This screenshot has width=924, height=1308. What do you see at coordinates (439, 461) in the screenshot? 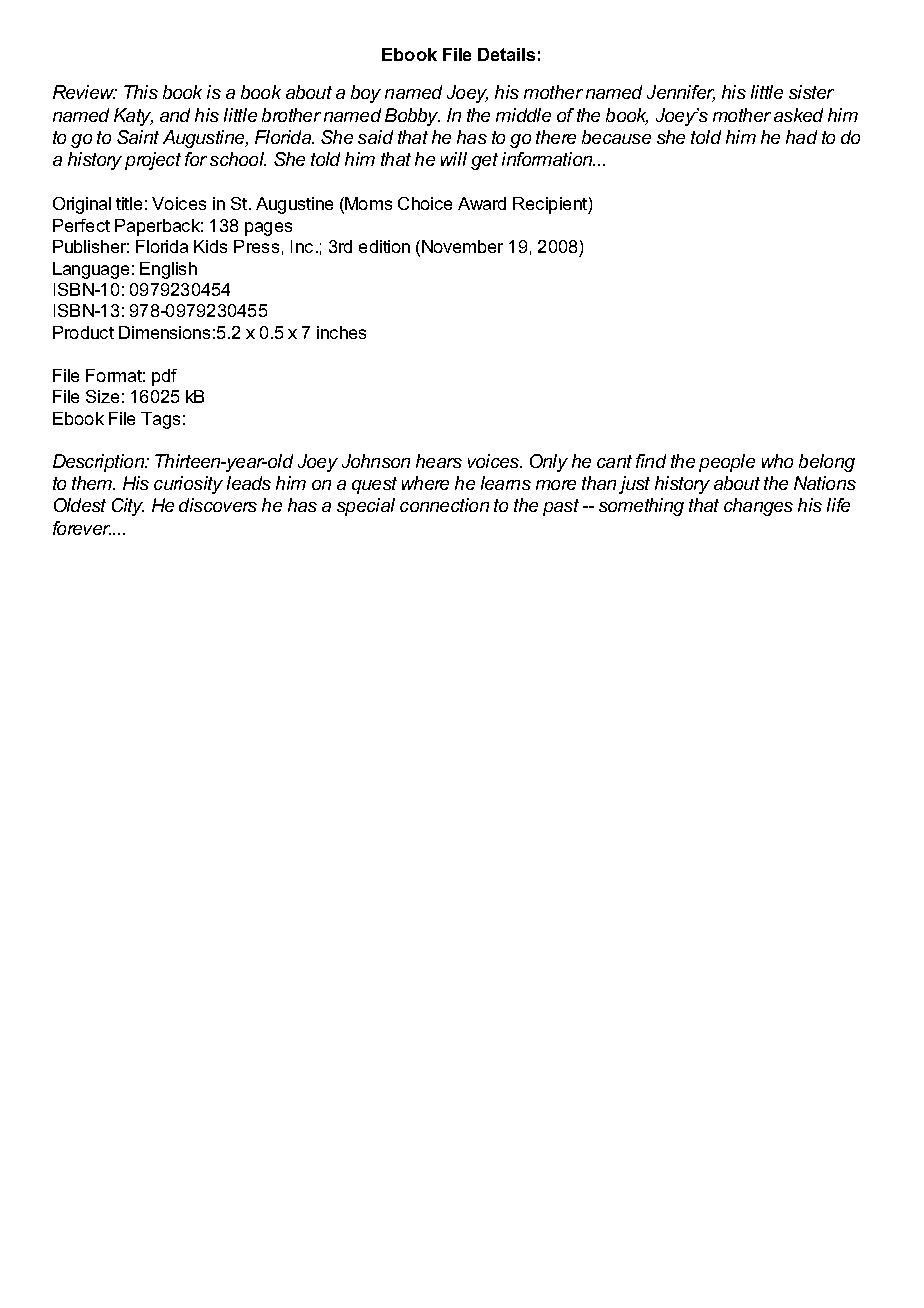
I see `hears` at bounding box center [439, 461].
